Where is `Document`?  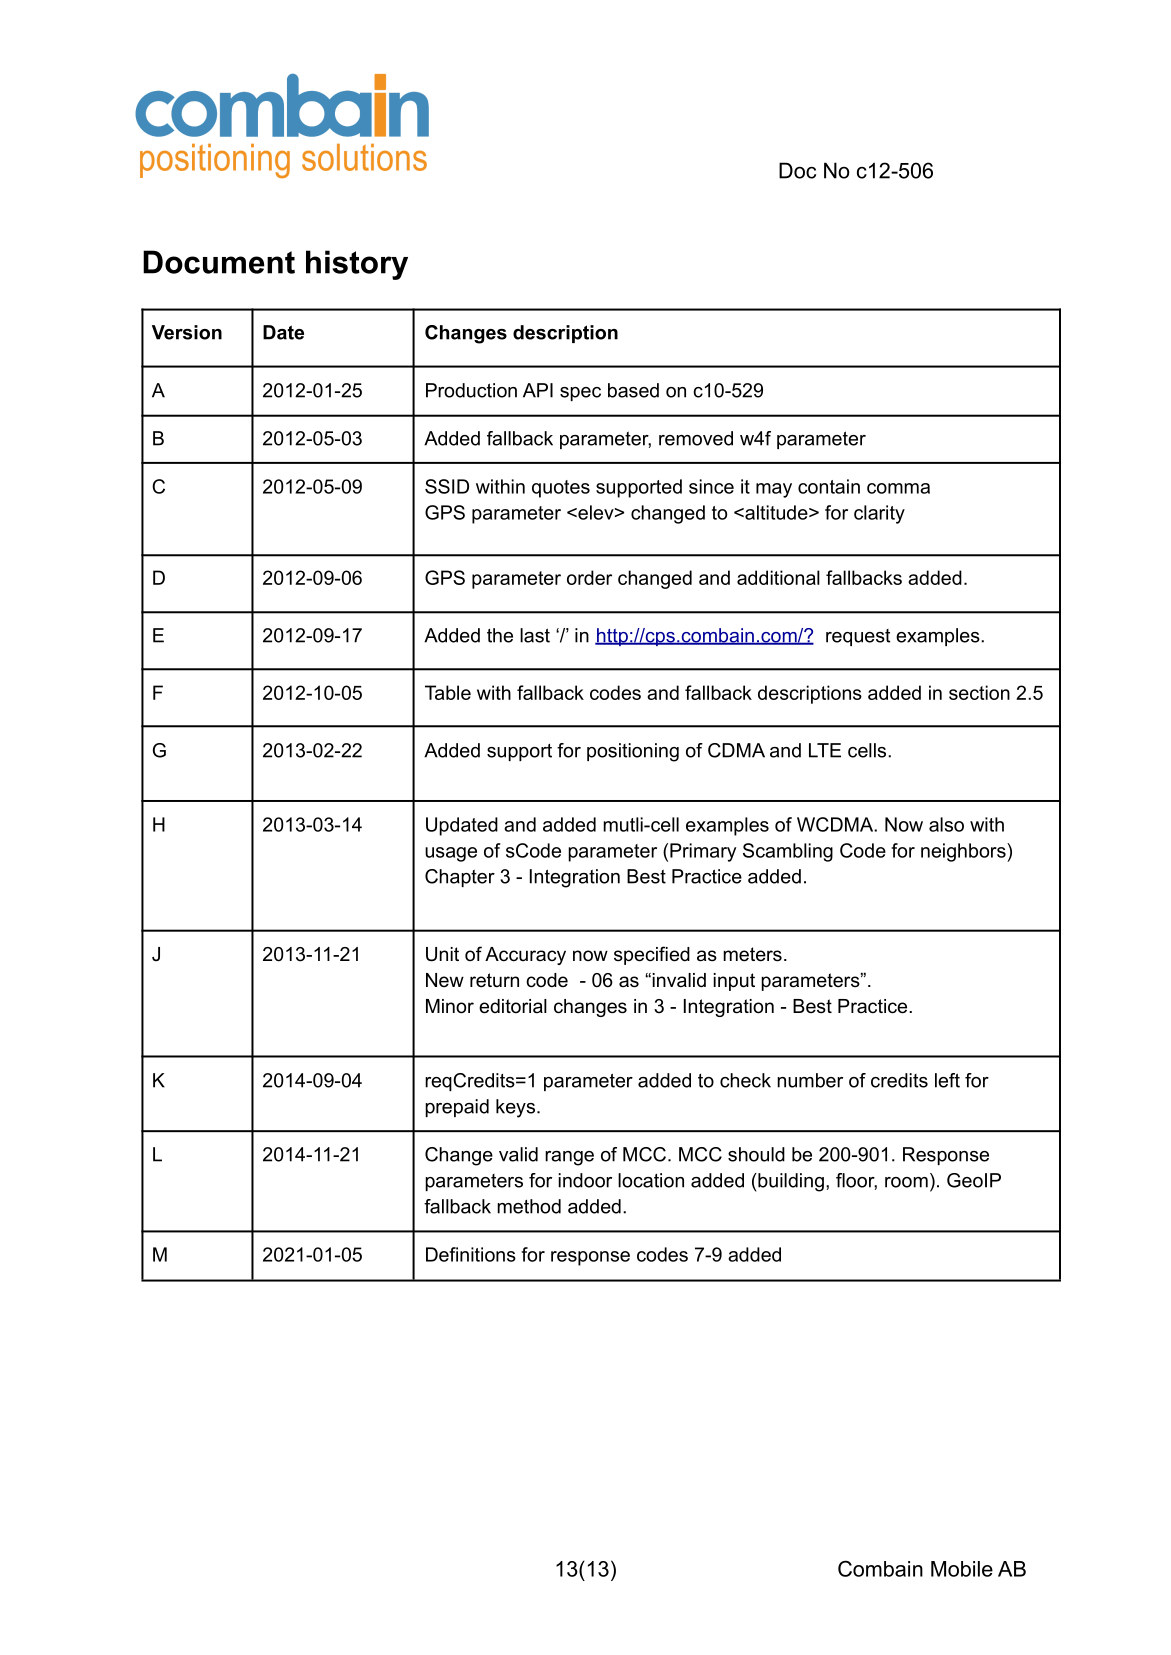
Document is located at coordinates (219, 262).
